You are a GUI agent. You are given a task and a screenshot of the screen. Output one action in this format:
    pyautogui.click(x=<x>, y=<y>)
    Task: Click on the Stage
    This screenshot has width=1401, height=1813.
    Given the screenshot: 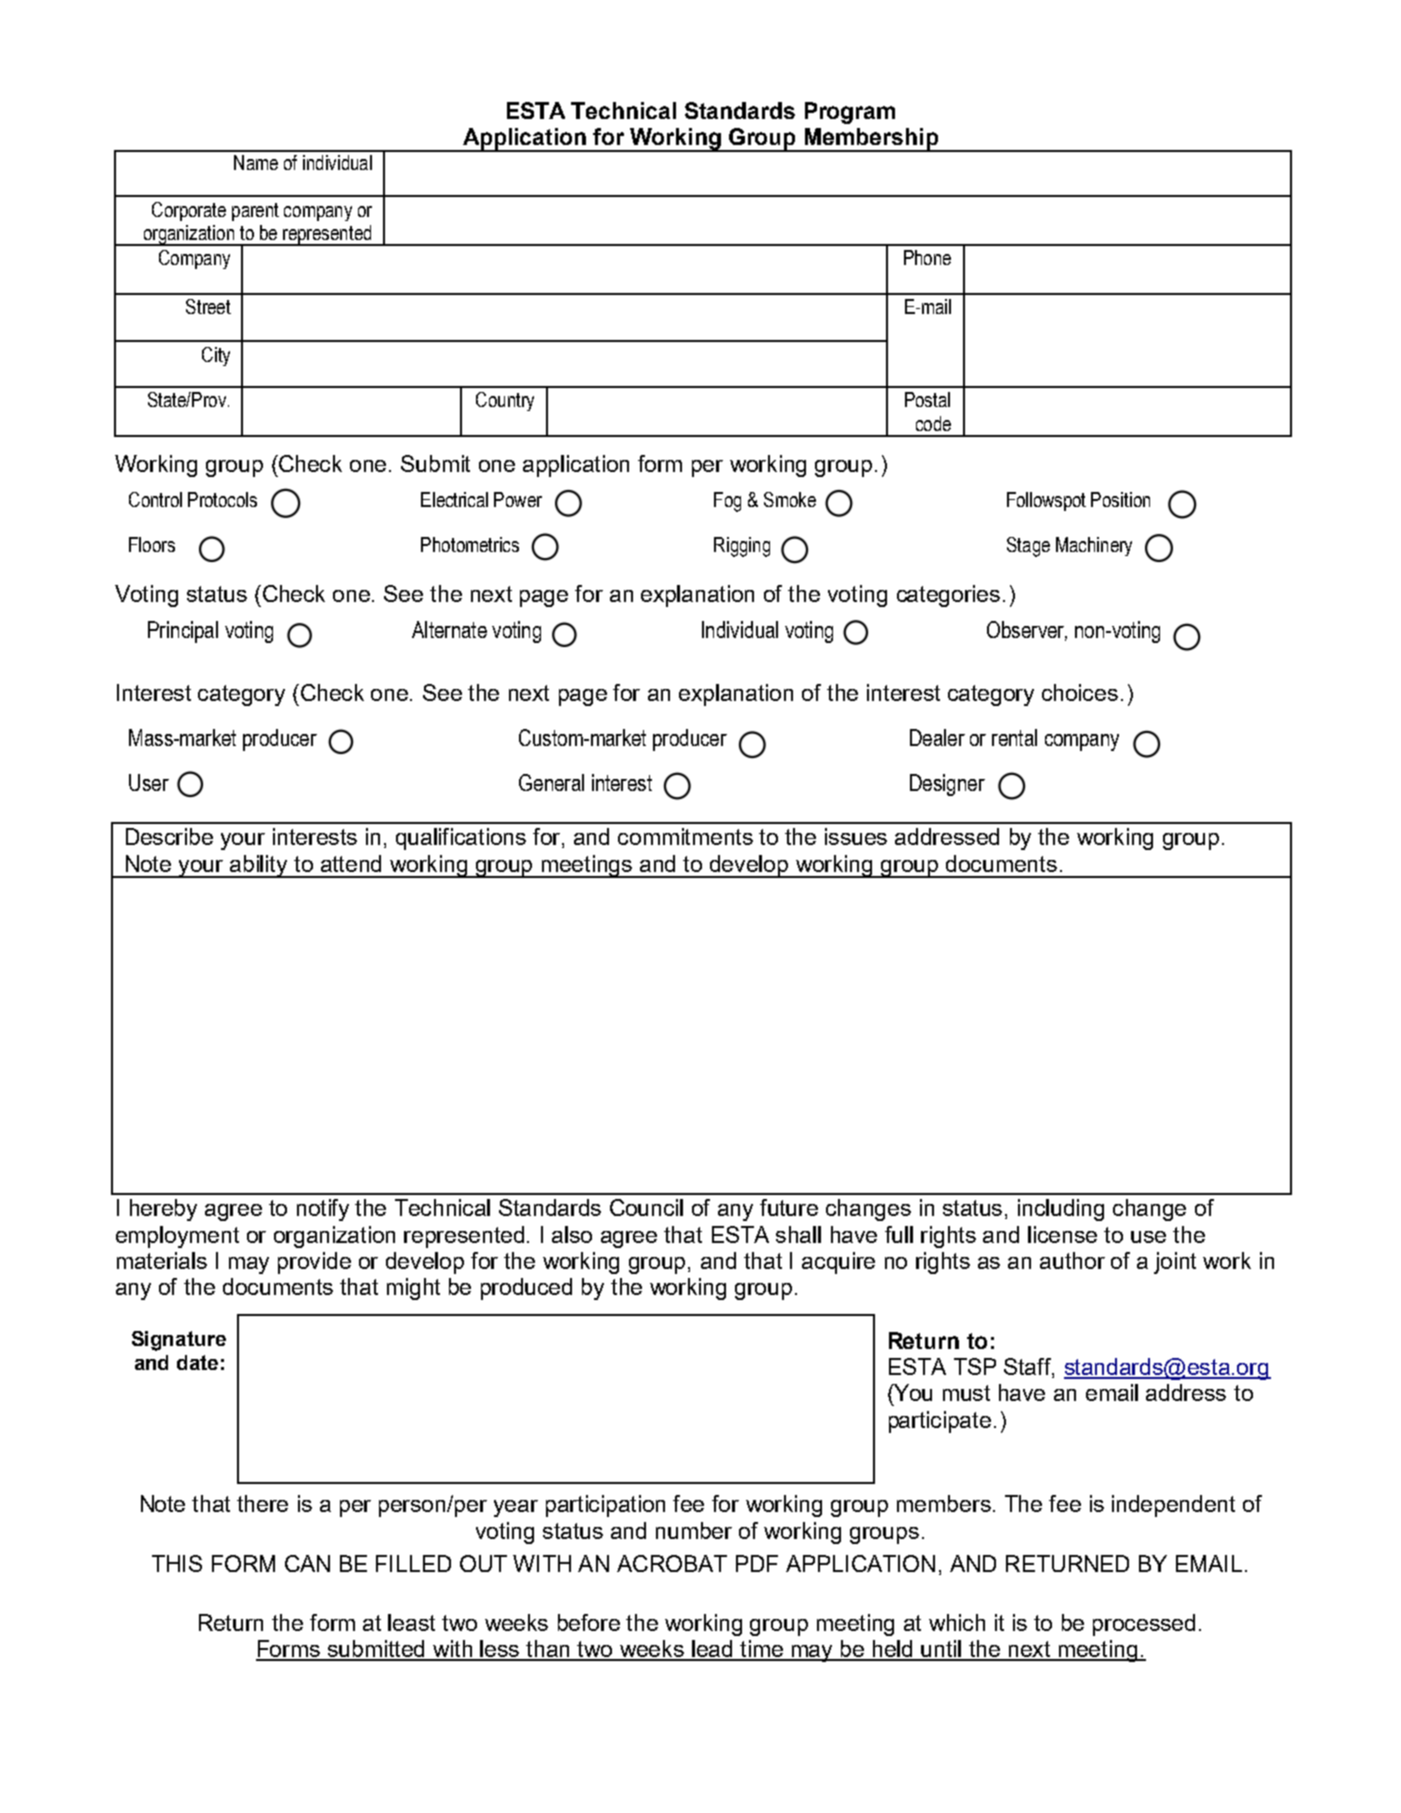 What is the action you would take?
    pyautogui.click(x=1028, y=547)
